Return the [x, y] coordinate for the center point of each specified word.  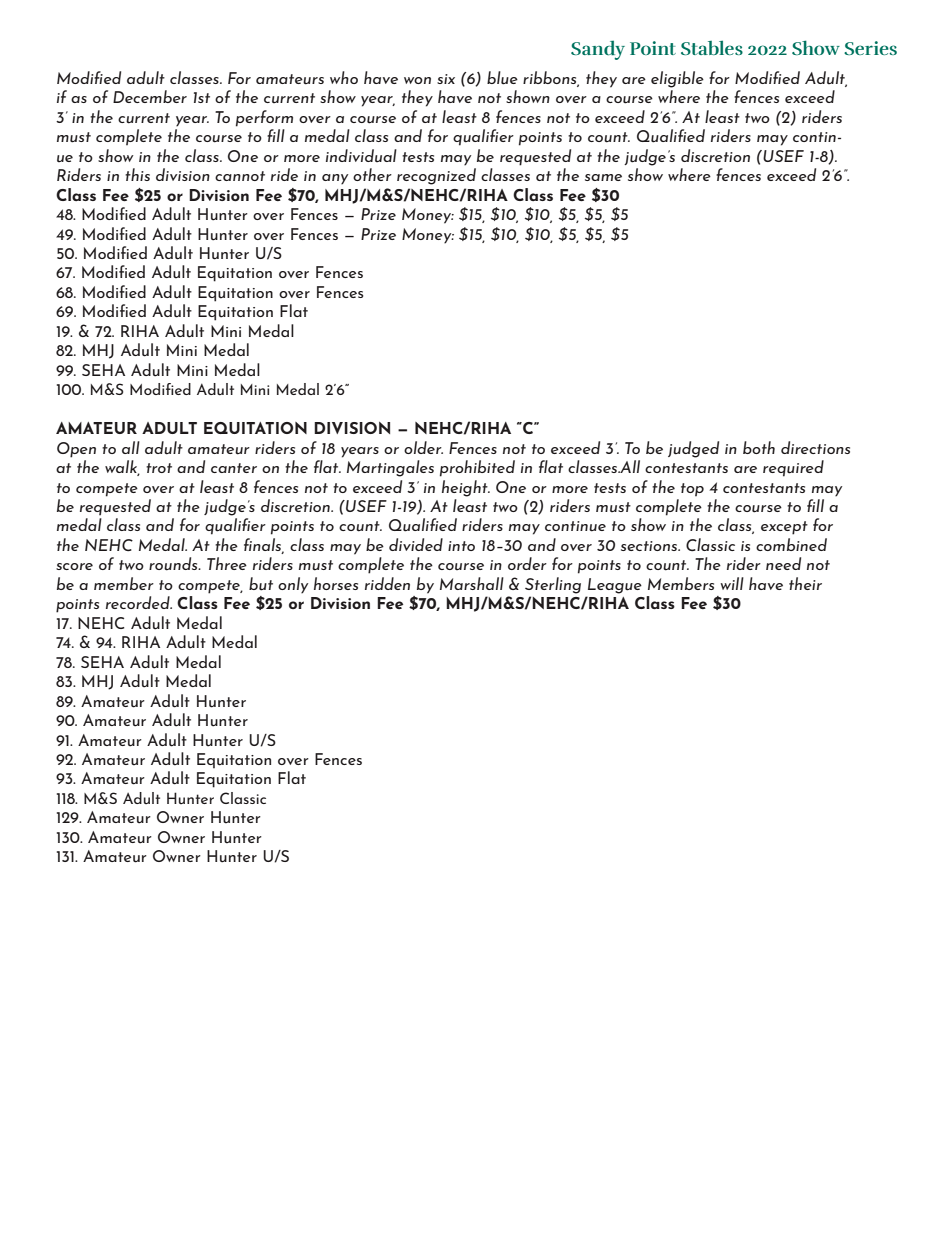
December [150, 96]
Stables [712, 47]
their [805, 583]
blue [502, 78]
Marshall [472, 583]
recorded [139, 602]
